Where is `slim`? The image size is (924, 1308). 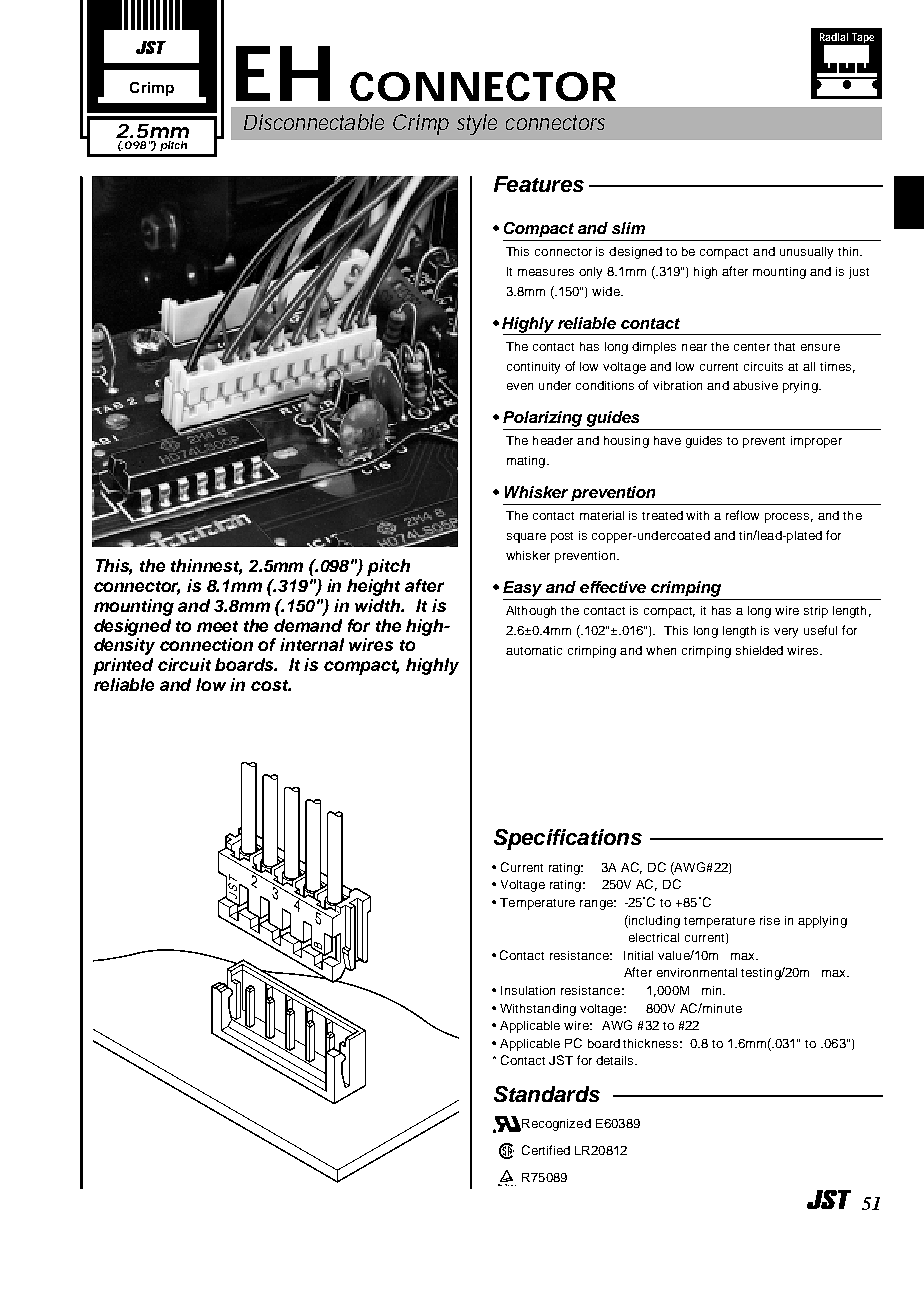
slim is located at coordinates (628, 228).
